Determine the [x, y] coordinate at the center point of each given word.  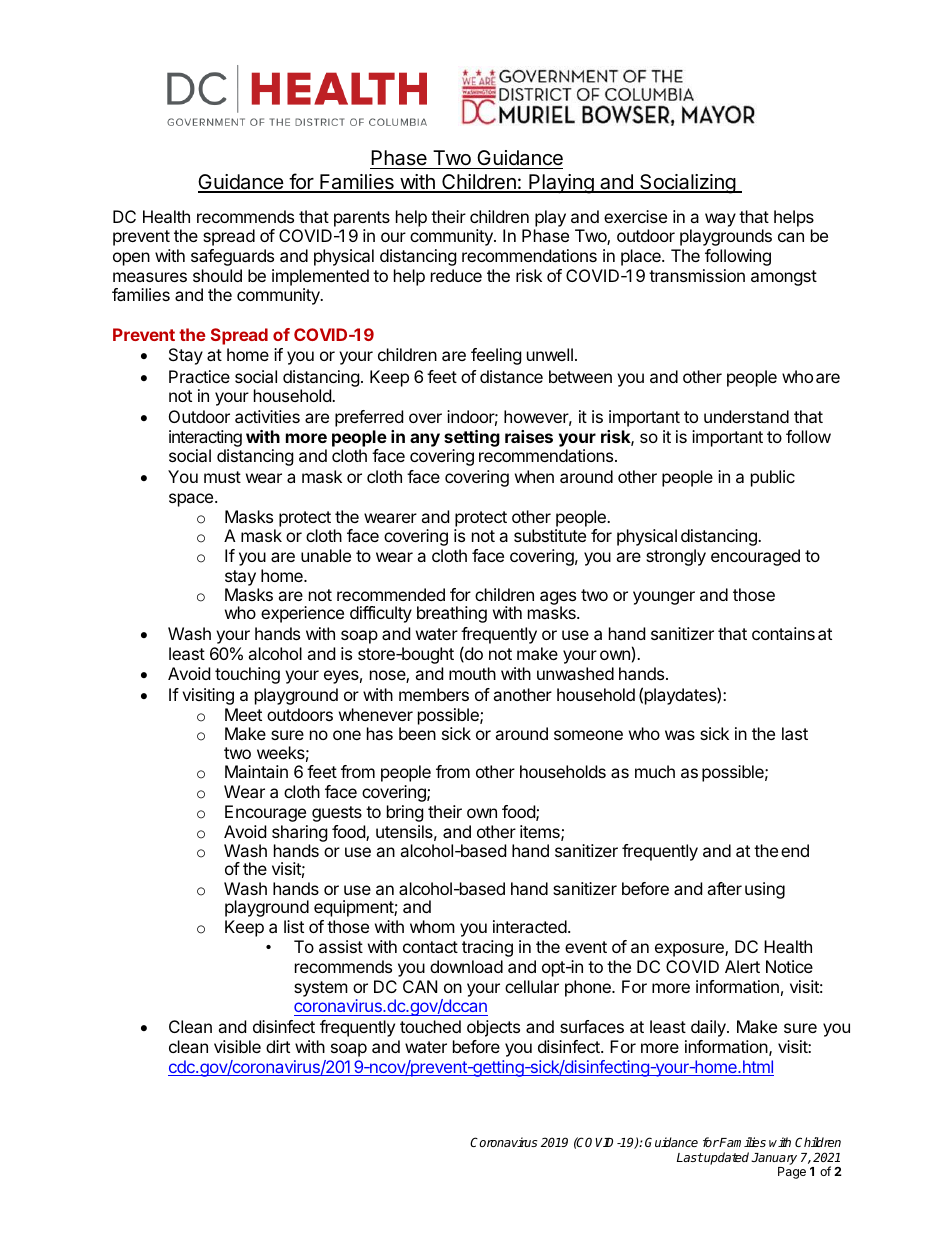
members [434, 694]
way [720, 220]
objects [493, 1028]
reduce [456, 275]
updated [727, 1158]
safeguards [232, 257]
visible [237, 1046]
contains [783, 633]
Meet [243, 714]
